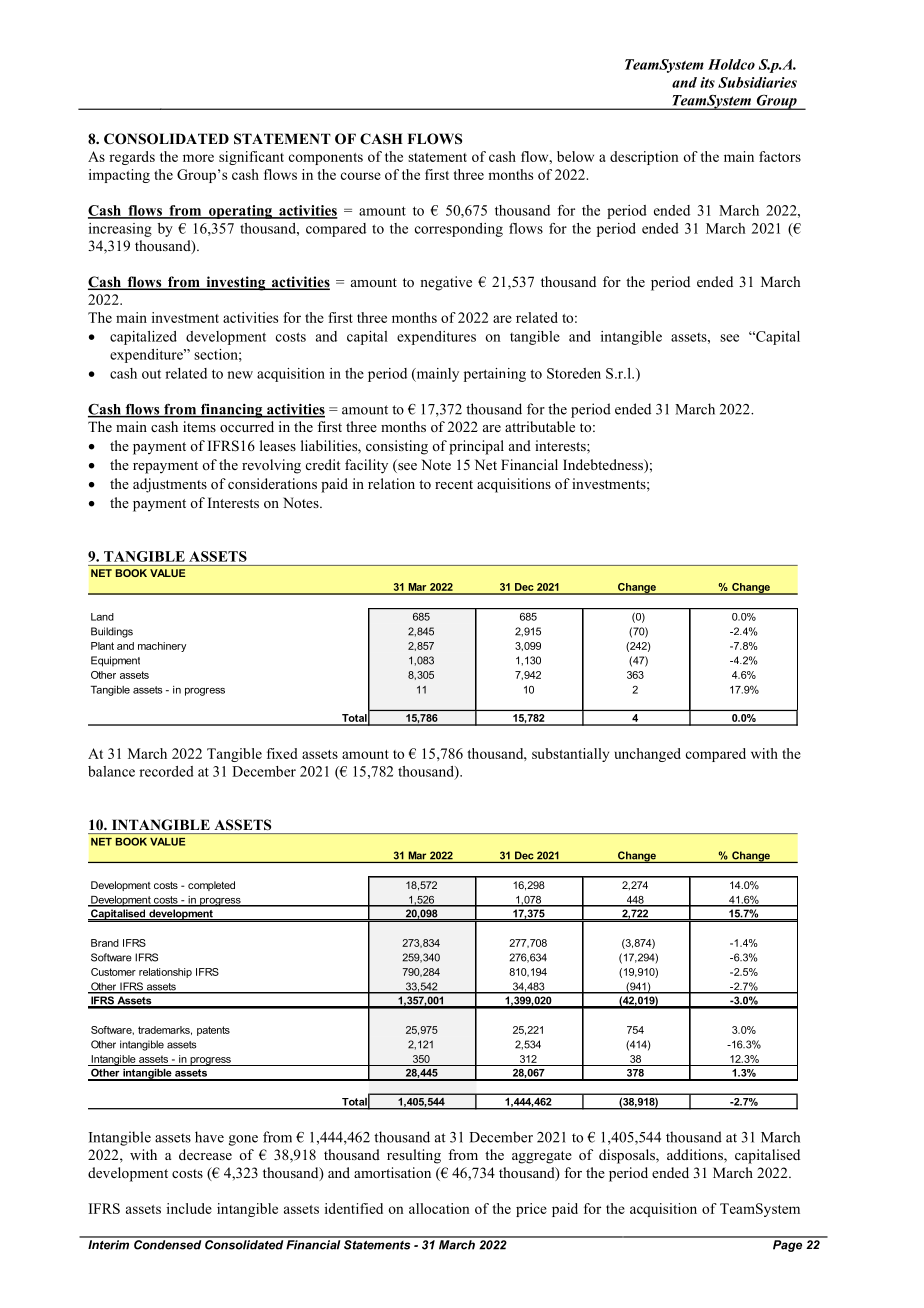 This screenshot has height=1308, width=924. Describe the element at coordinates (540, 426) in the screenshot. I see `attributable` at that location.
